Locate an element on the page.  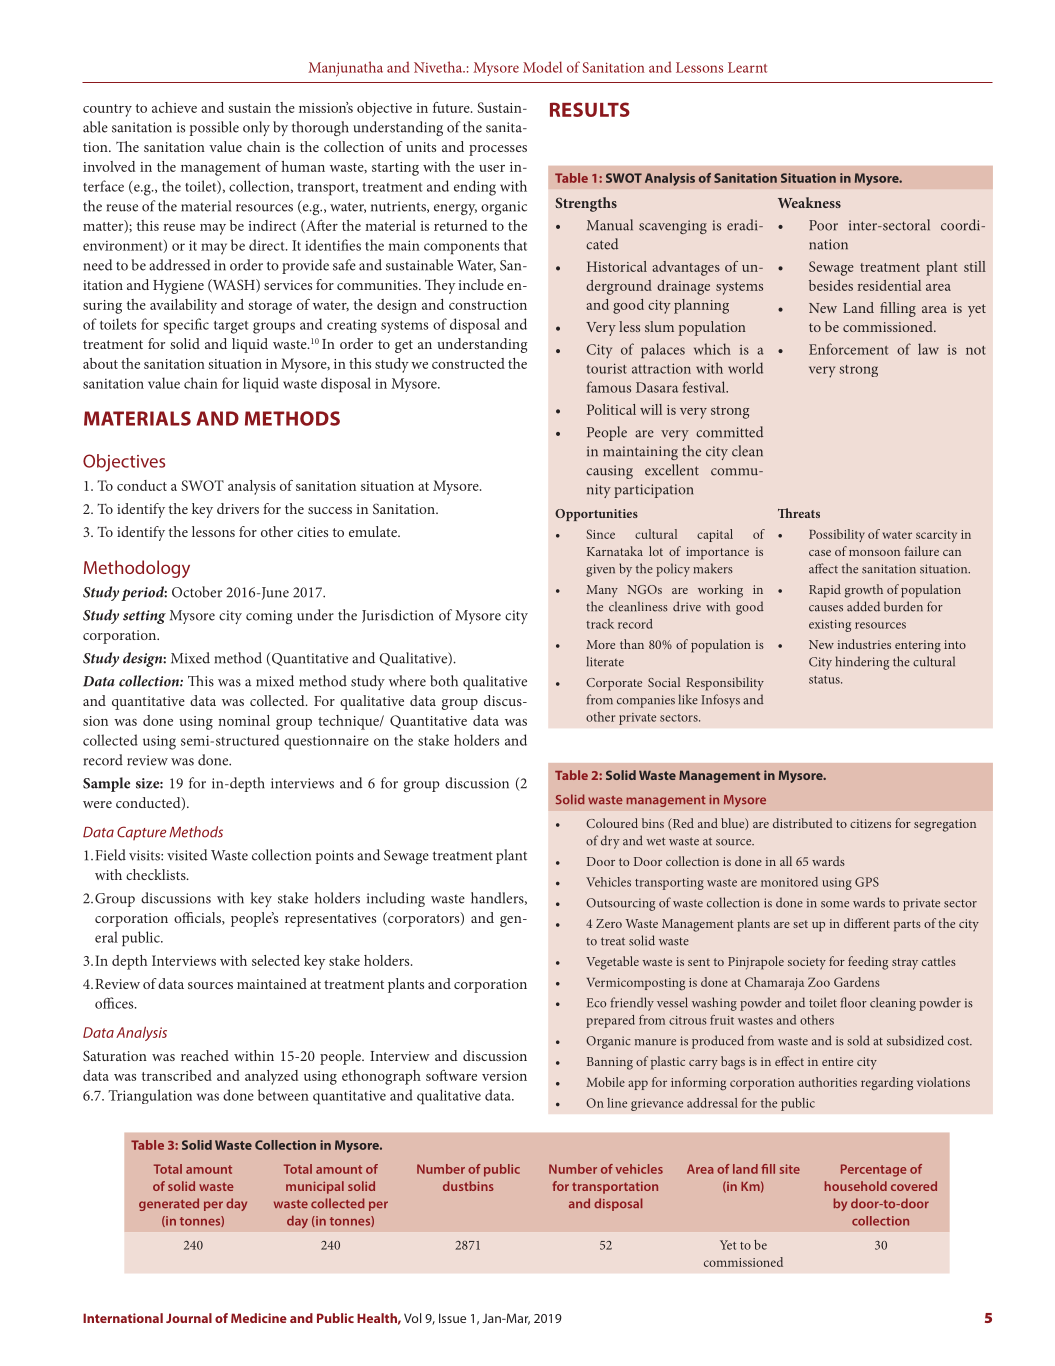
cities is located at coordinates (312, 532).
